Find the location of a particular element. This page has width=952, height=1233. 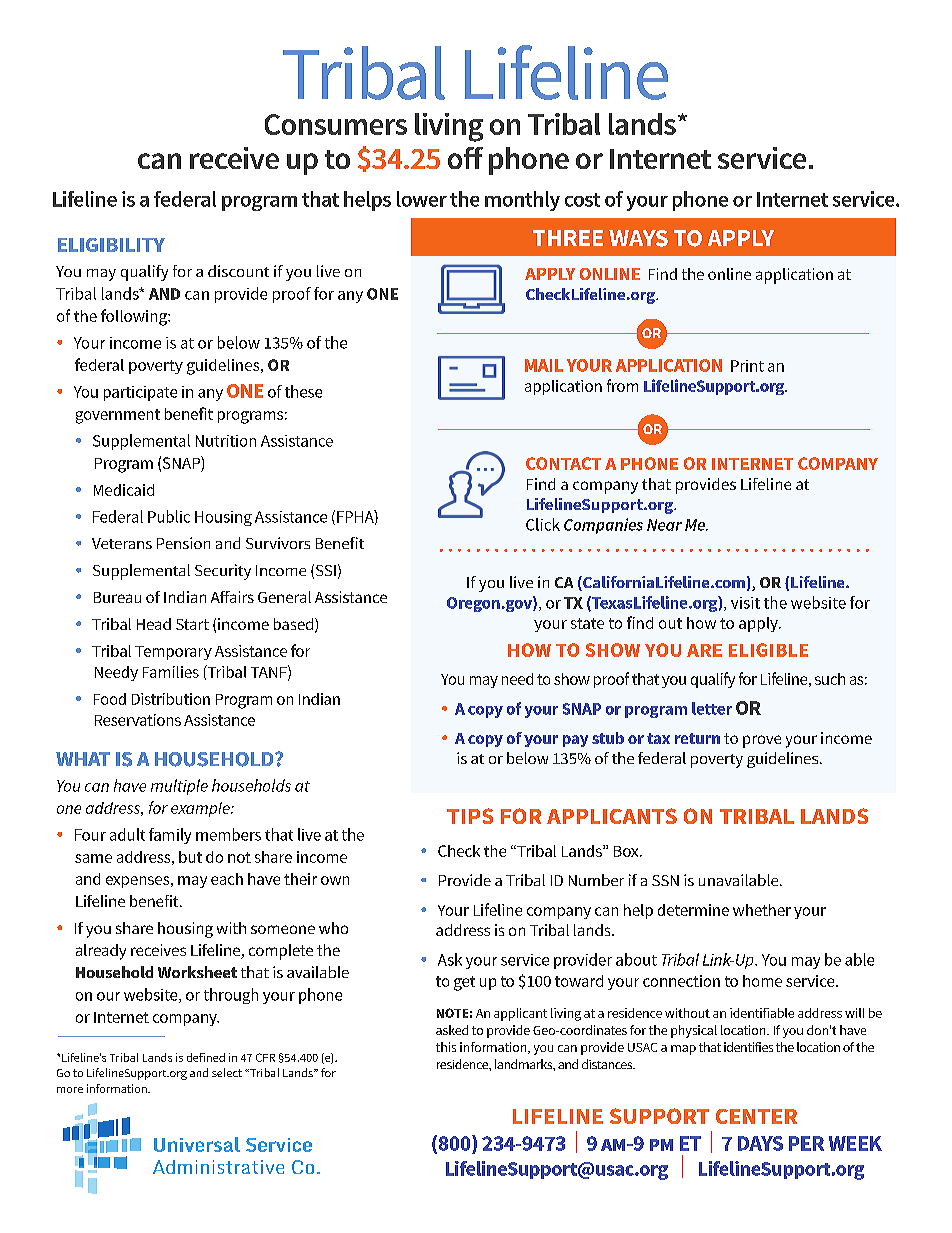

Head is located at coordinates (154, 624).
